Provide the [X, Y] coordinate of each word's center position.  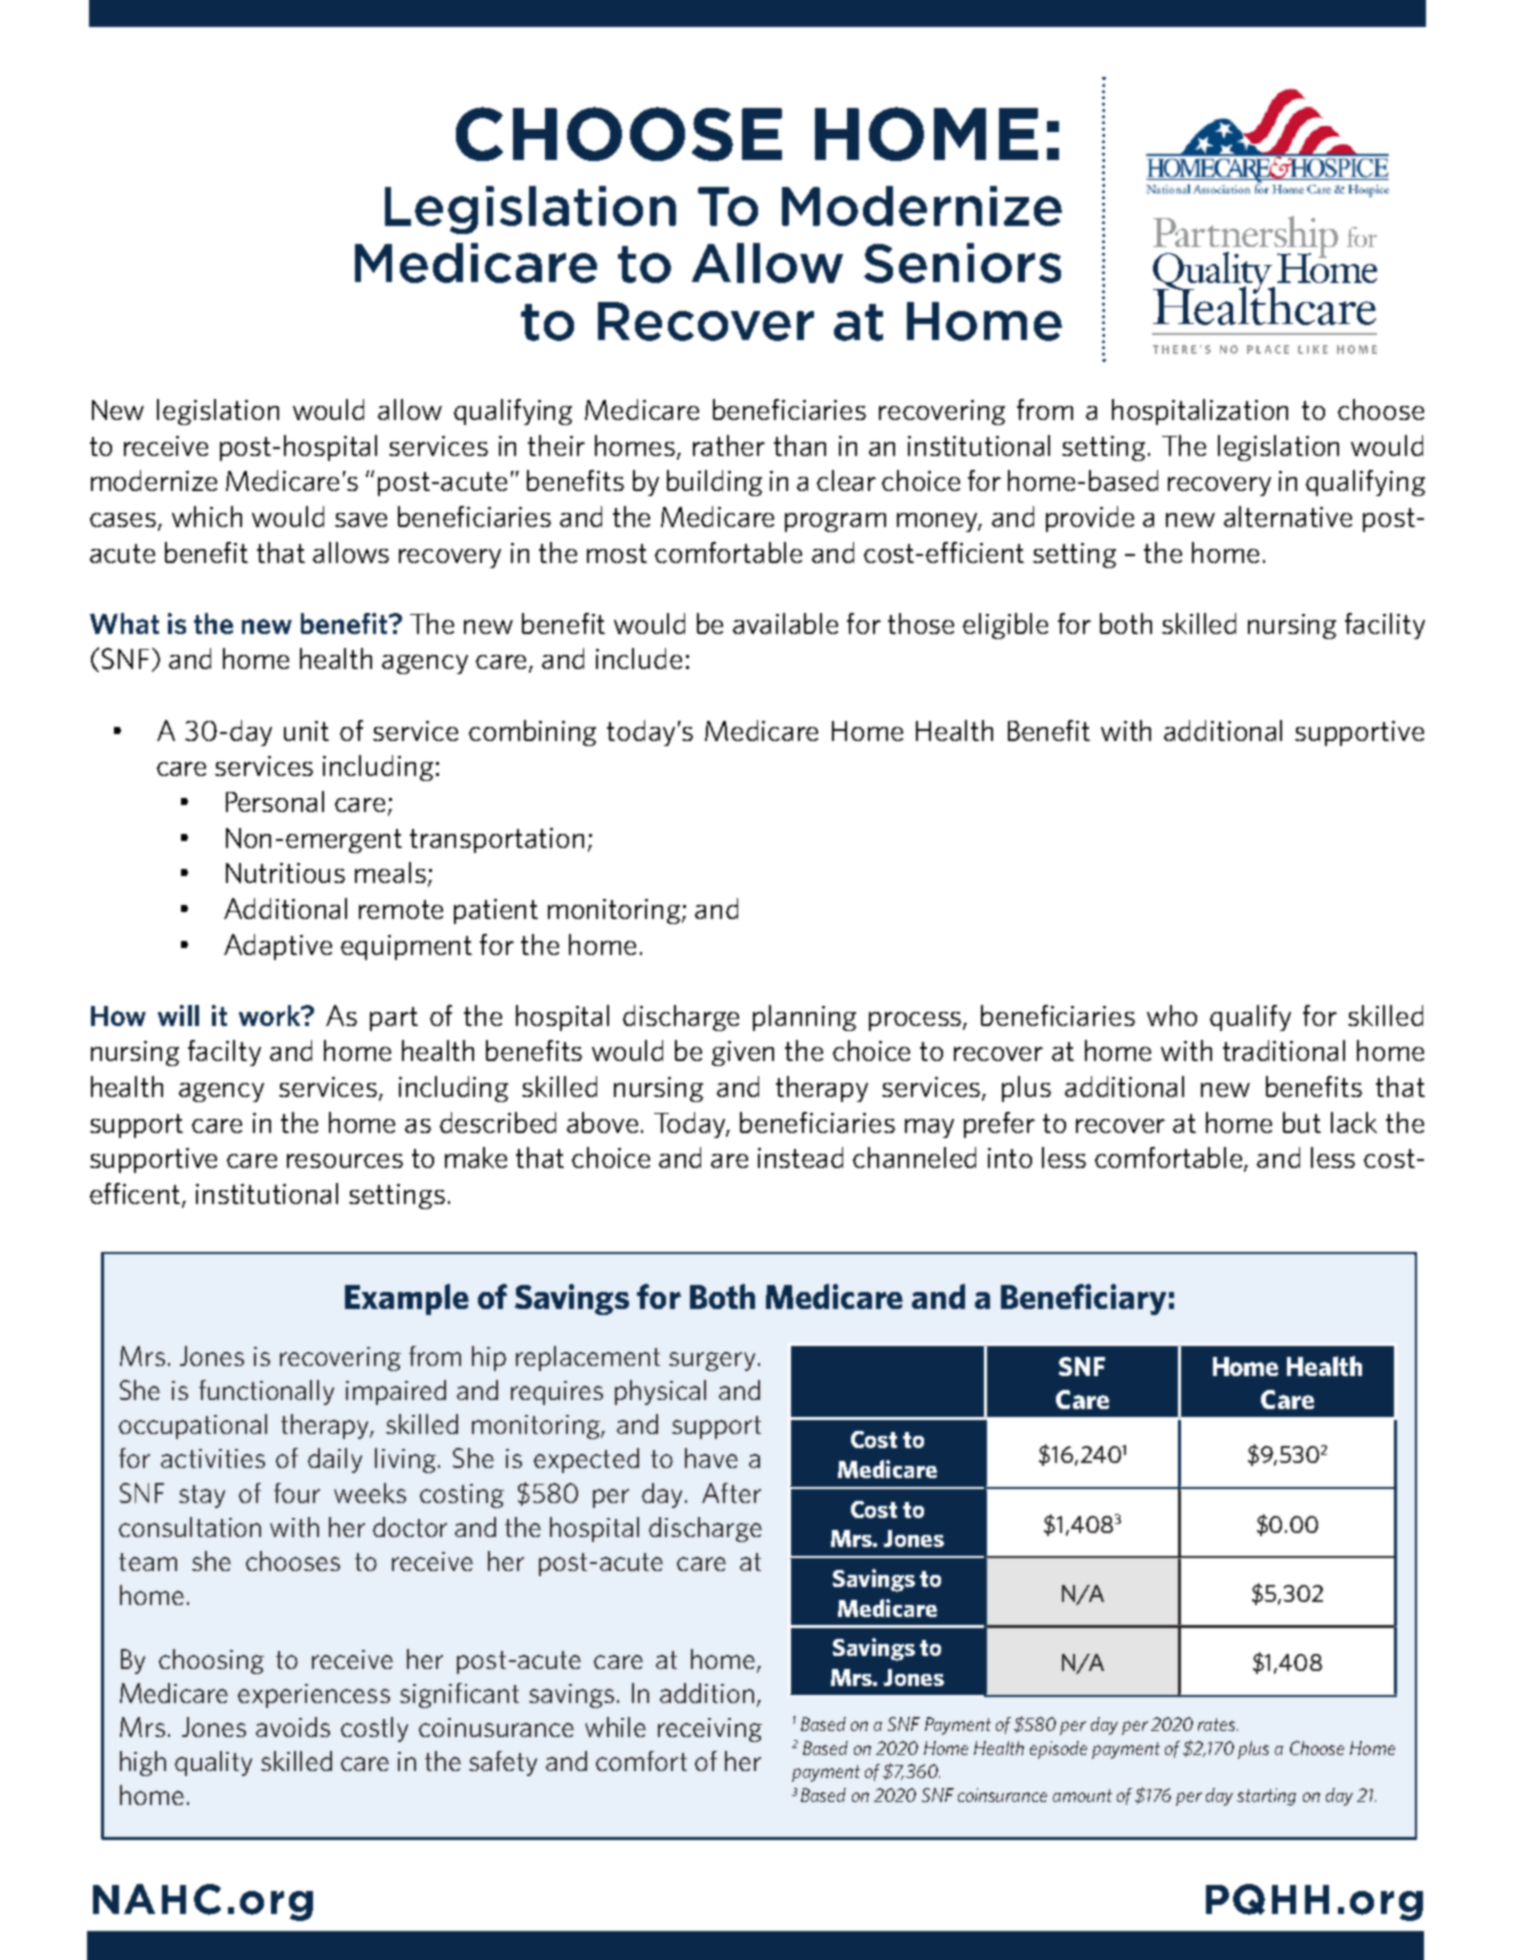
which [207, 516]
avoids [293, 1727]
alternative [1288, 516]
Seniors [962, 263]
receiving [710, 1730]
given [743, 1053]
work [271, 1015]
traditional [1284, 1050]
